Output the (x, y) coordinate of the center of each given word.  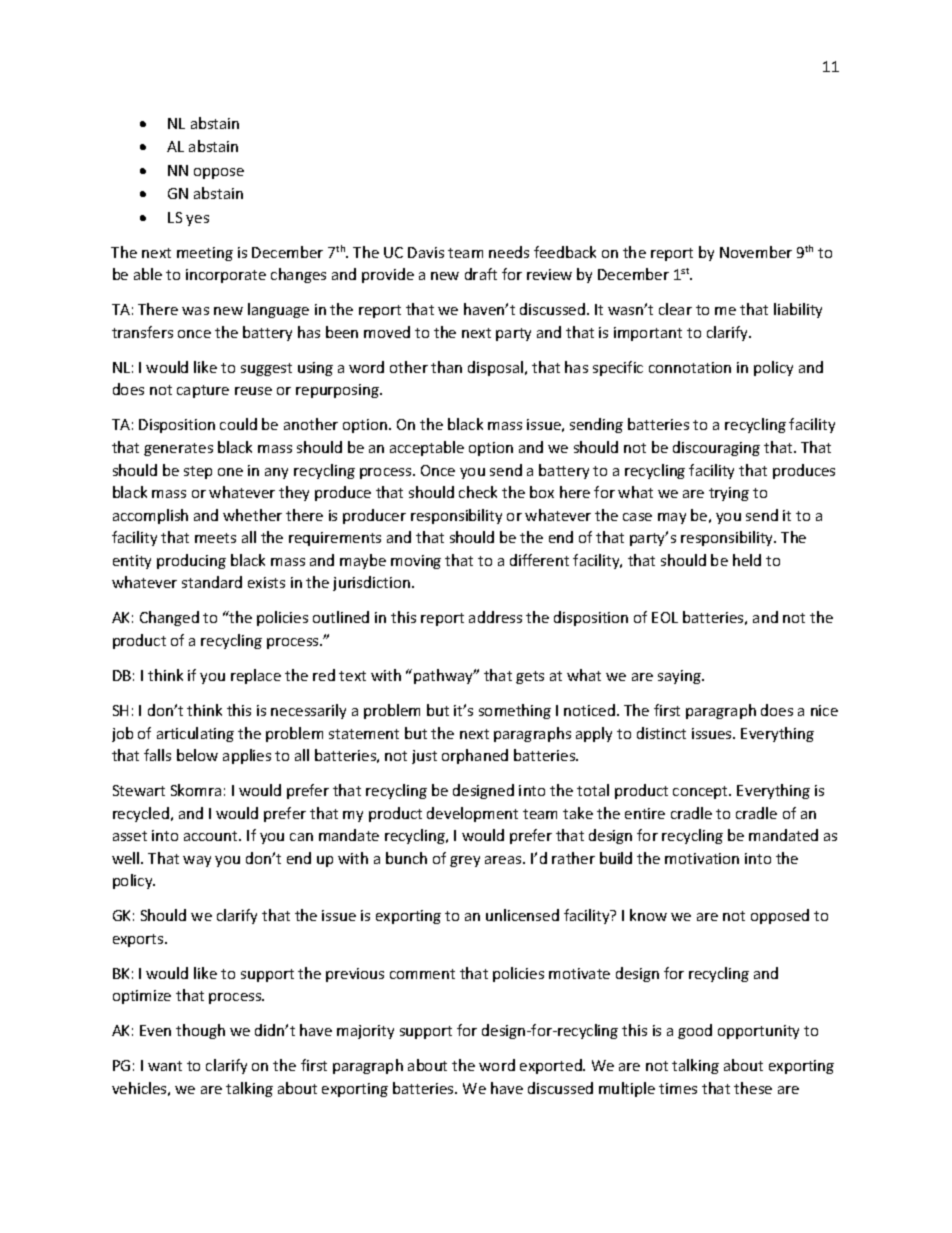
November (756, 252)
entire (645, 813)
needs (509, 252)
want (165, 1066)
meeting (205, 254)
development (472, 814)
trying (729, 494)
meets (215, 538)
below (197, 755)
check (478, 492)
